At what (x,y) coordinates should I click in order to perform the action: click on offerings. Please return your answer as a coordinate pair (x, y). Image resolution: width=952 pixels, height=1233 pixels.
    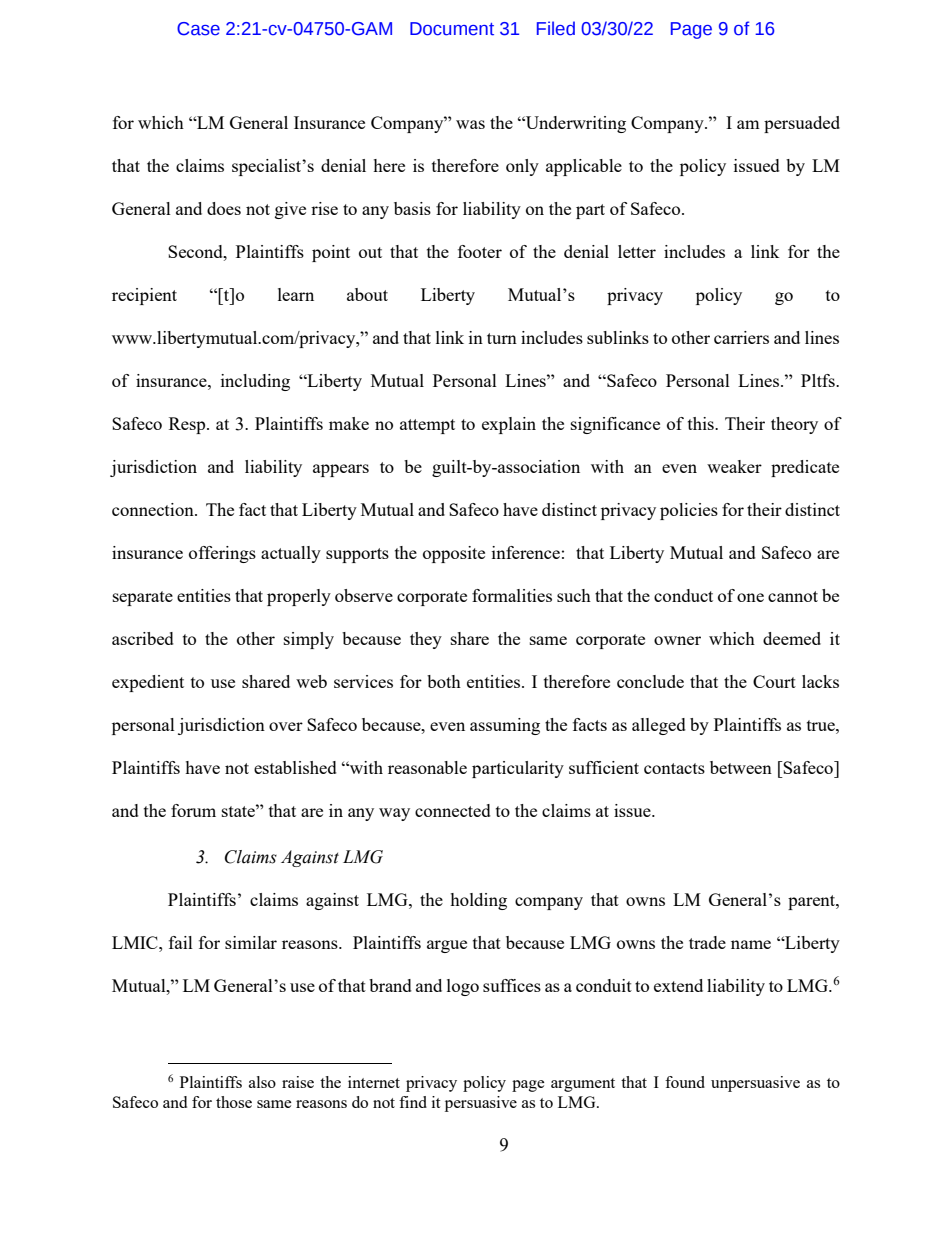
    Looking at the image, I should click on (222, 554).
